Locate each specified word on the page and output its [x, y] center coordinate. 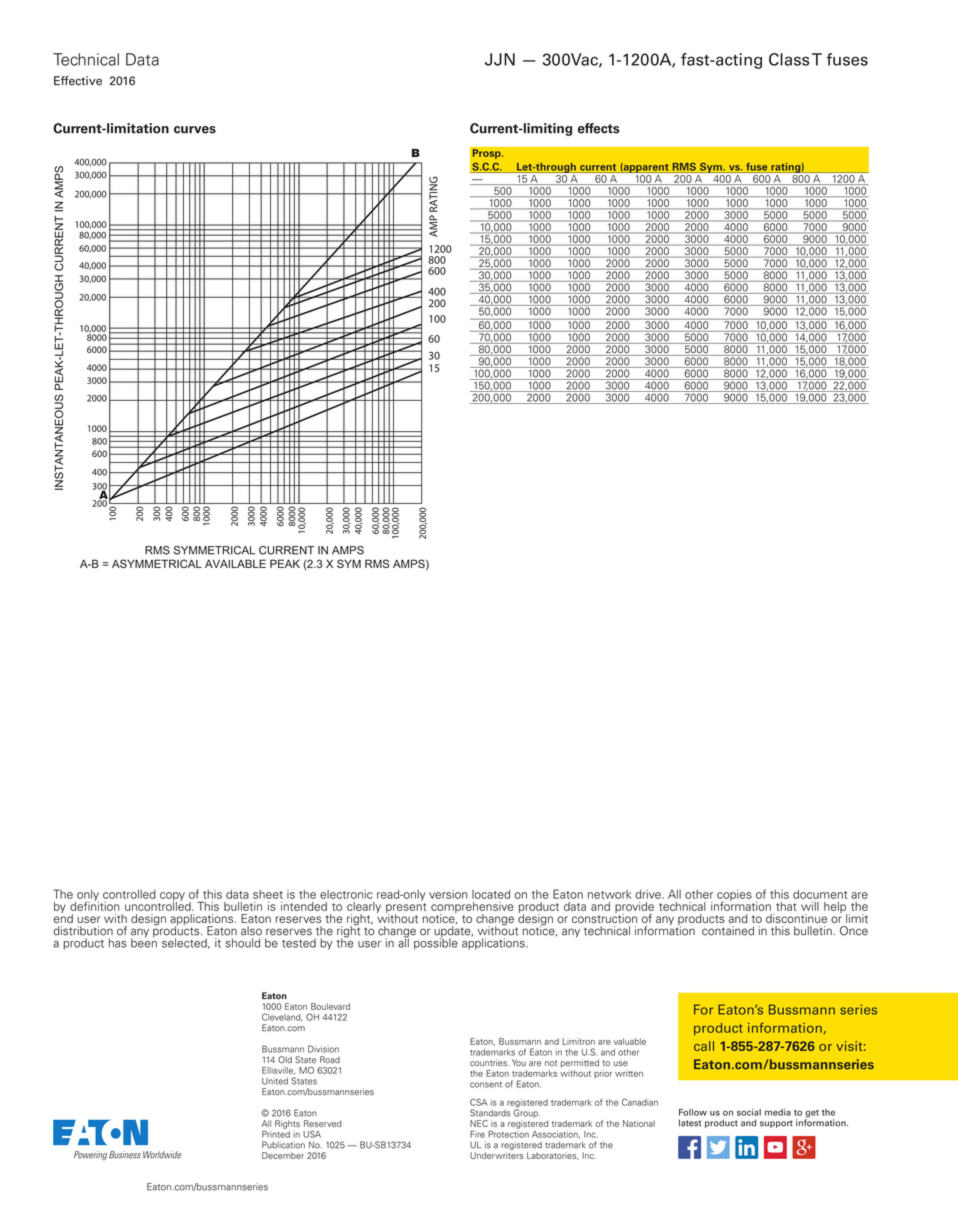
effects [599, 128]
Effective [78, 81]
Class [789, 59]
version [448, 894]
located [491, 894]
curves [195, 130]
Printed [276, 1133]
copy [172, 897]
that [786, 906]
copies [734, 896]
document [820, 894]
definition [94, 905]
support [776, 1124]
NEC [479, 1123]
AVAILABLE [235, 563]
